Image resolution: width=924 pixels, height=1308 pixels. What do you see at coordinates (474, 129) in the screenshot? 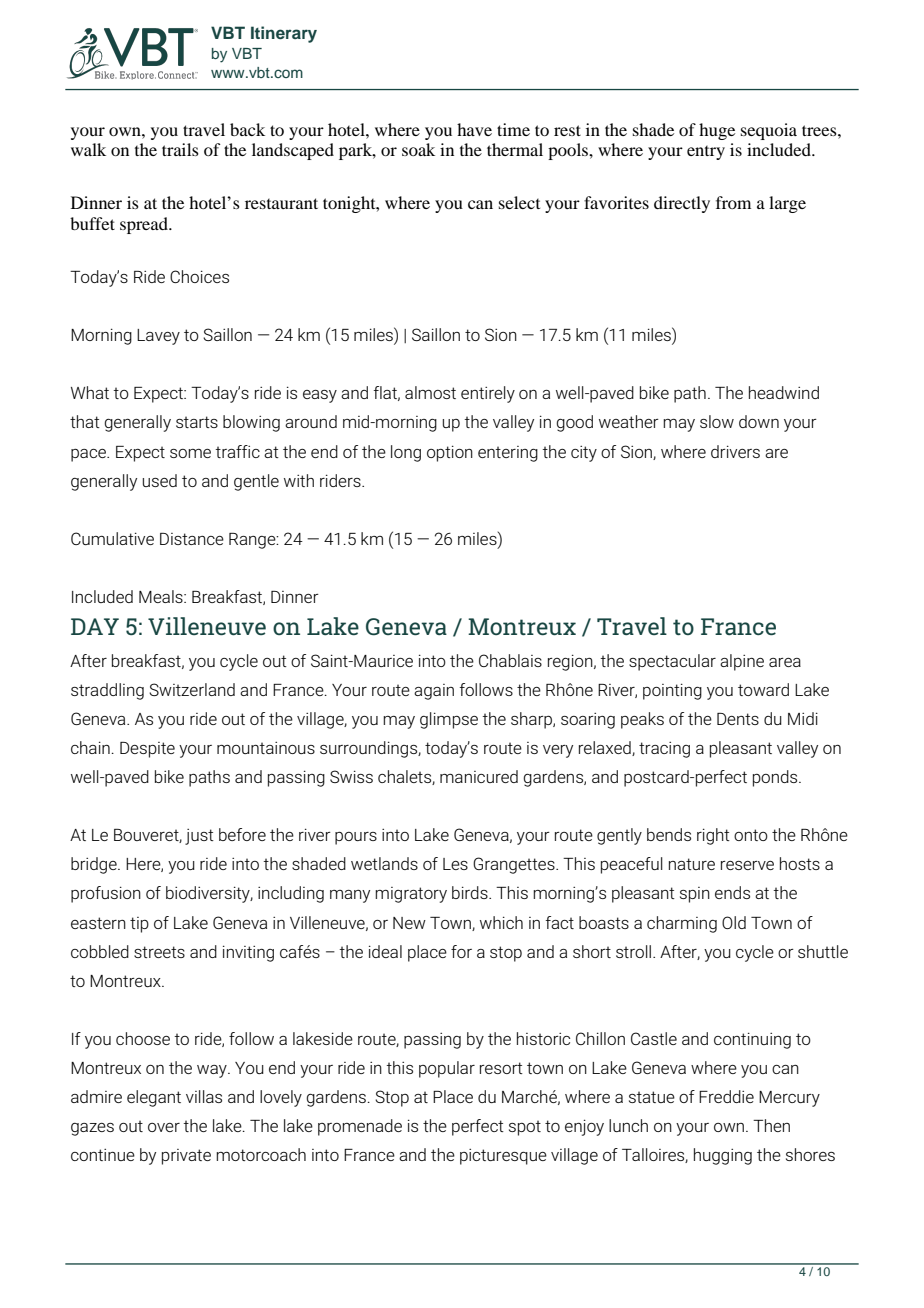
I see `have` at bounding box center [474, 129].
